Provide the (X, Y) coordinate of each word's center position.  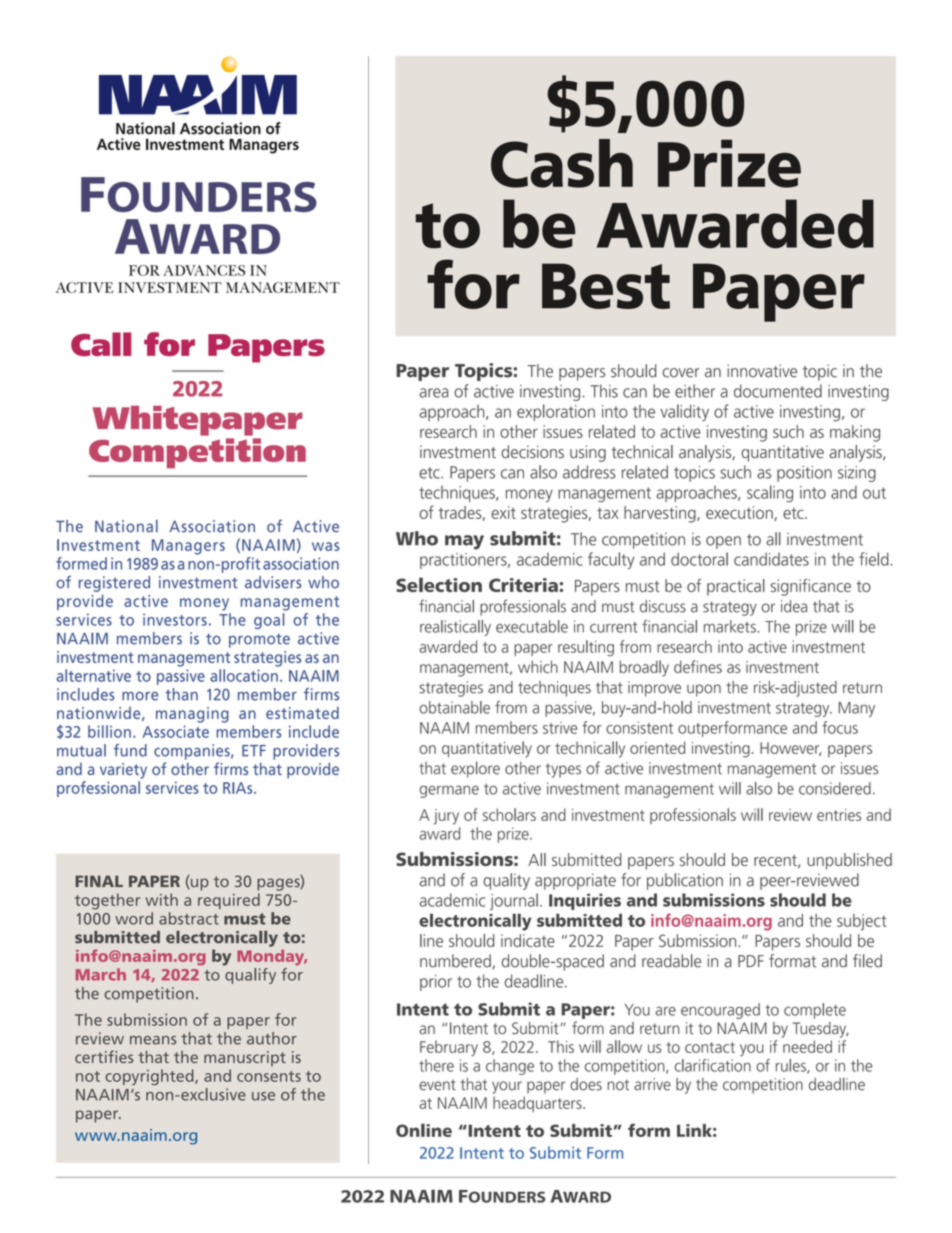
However (790, 749)
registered (114, 584)
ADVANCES (204, 270)
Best (606, 286)
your (507, 1087)
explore (475, 770)
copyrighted (150, 1077)
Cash (562, 163)
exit (503, 512)
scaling (770, 493)
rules (792, 1066)
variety (123, 771)
